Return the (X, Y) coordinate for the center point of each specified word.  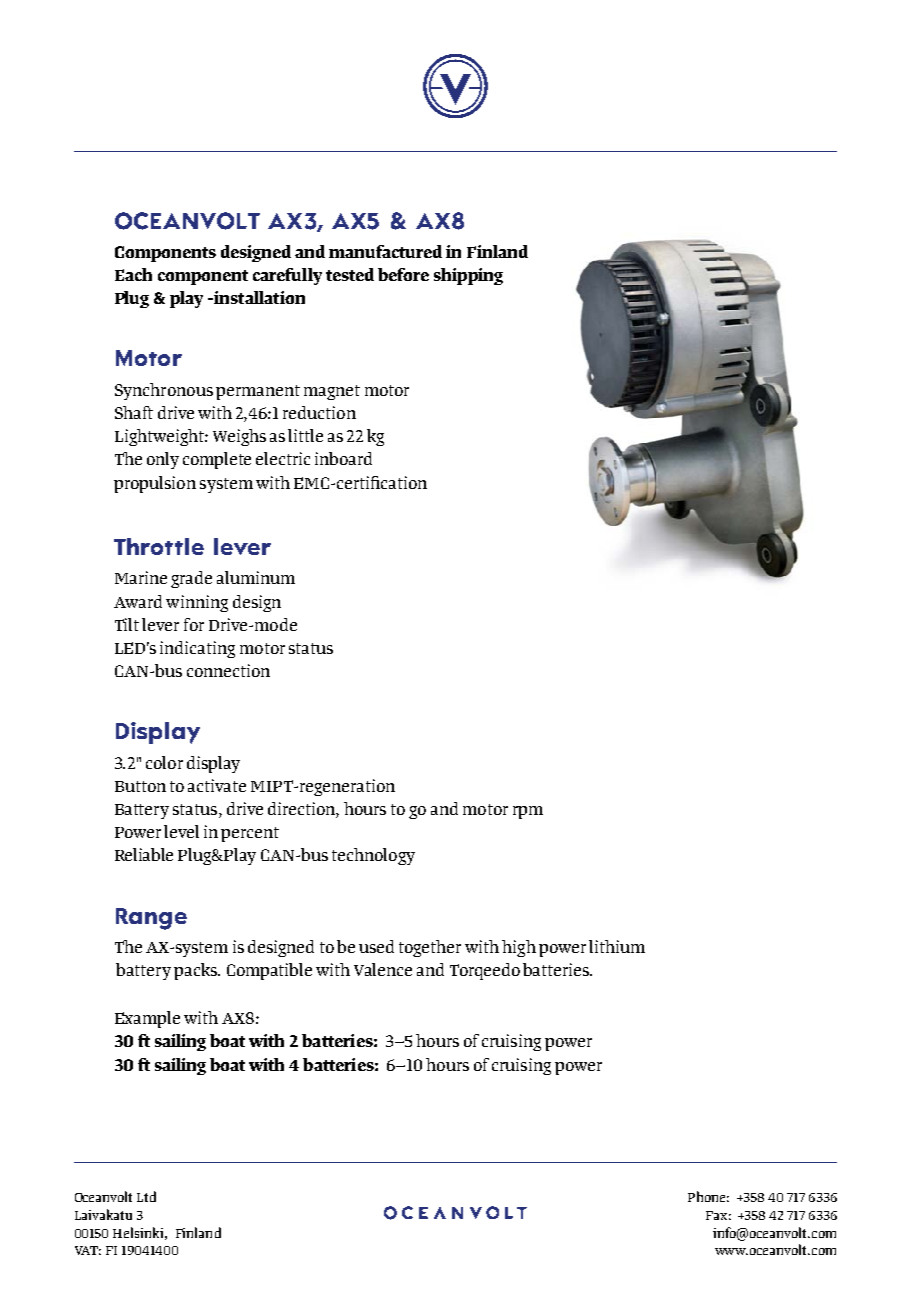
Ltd (146, 1196)
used (376, 946)
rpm (528, 812)
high (519, 948)
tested (350, 274)
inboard (343, 458)
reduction (319, 412)
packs (197, 971)
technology (373, 856)
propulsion (155, 484)
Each (133, 274)
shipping (468, 276)
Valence (383, 969)
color (164, 762)
